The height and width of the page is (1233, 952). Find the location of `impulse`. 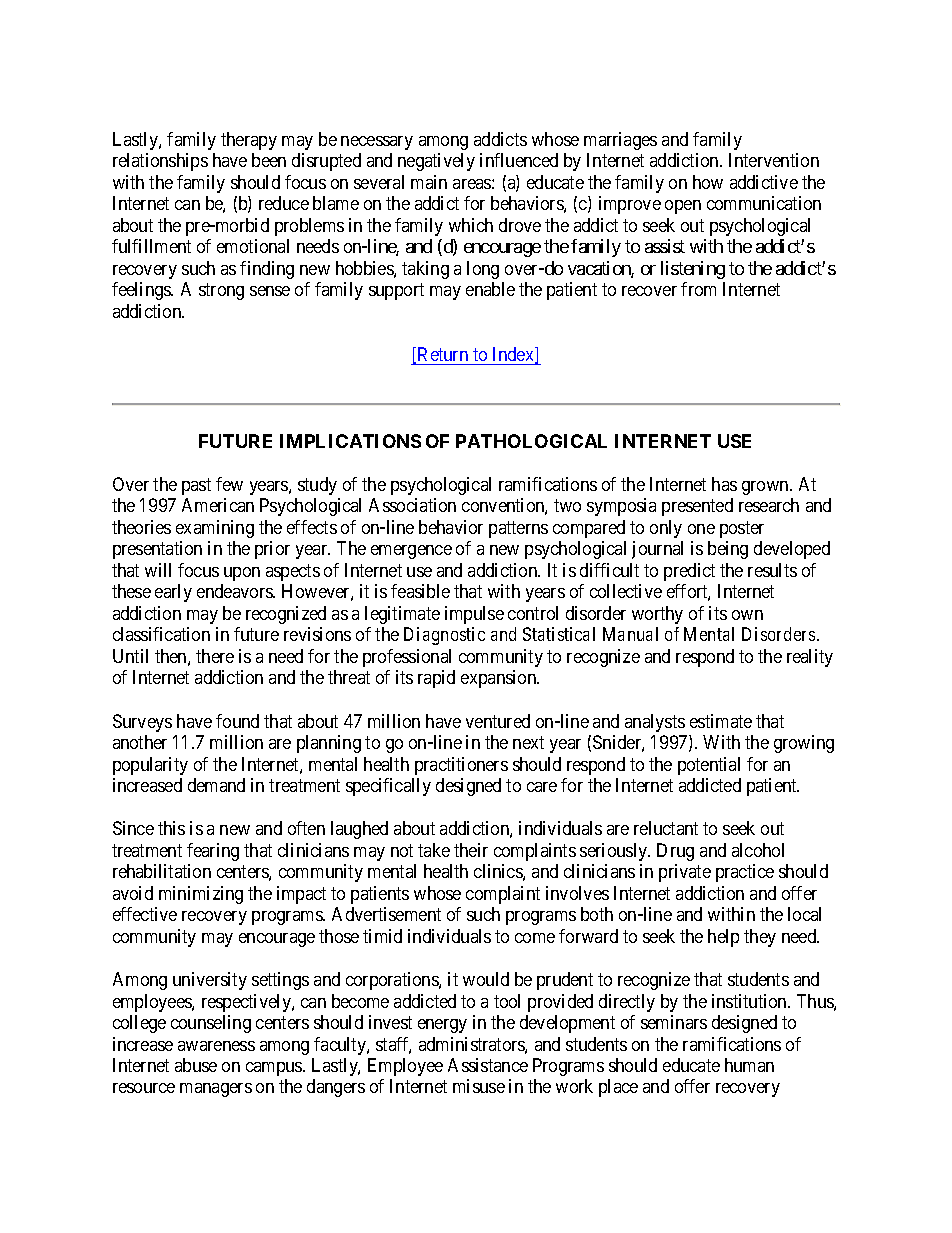

impulse is located at coordinates (474, 615).
